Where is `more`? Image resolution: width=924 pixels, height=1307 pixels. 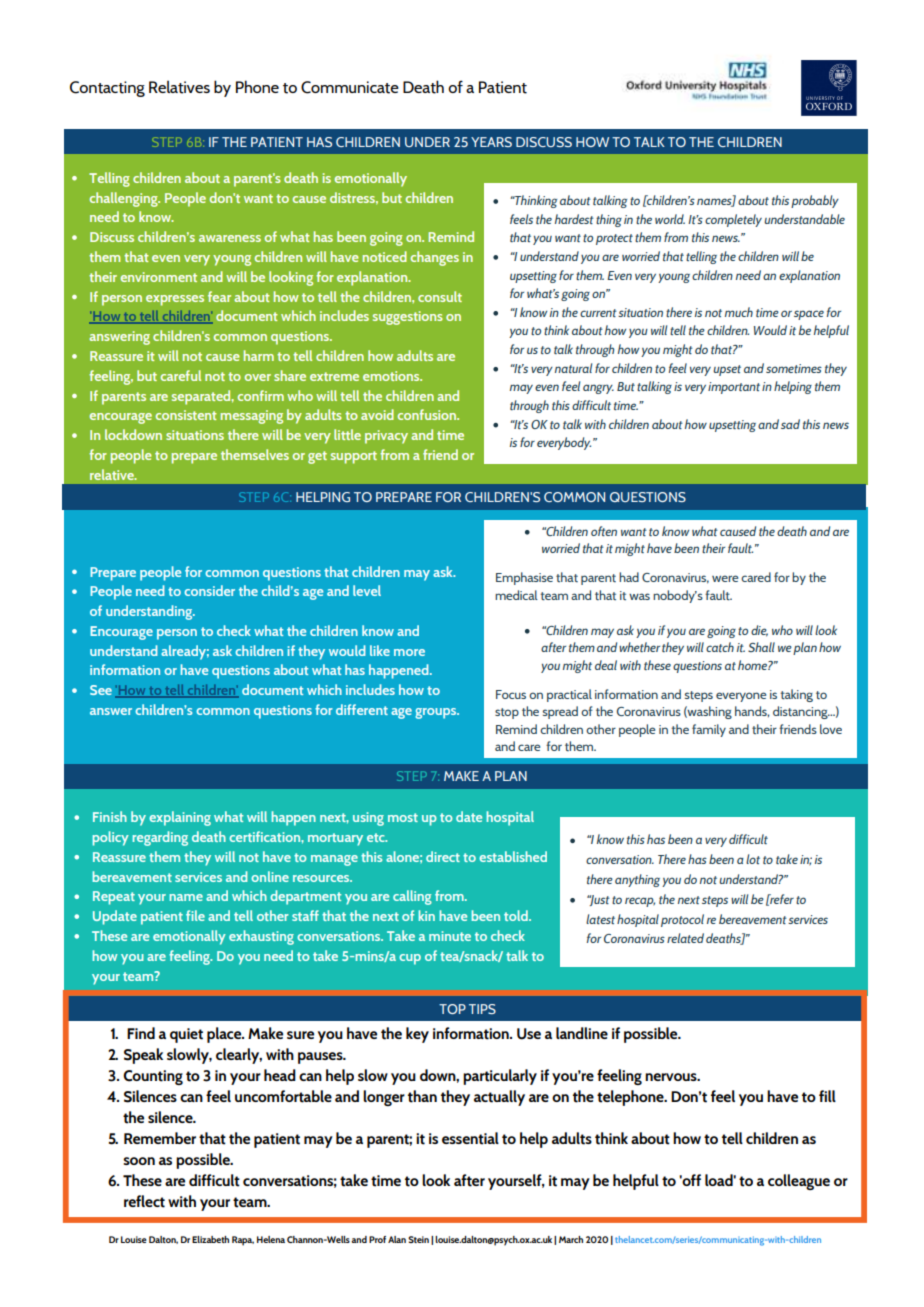
more is located at coordinates (409, 652).
